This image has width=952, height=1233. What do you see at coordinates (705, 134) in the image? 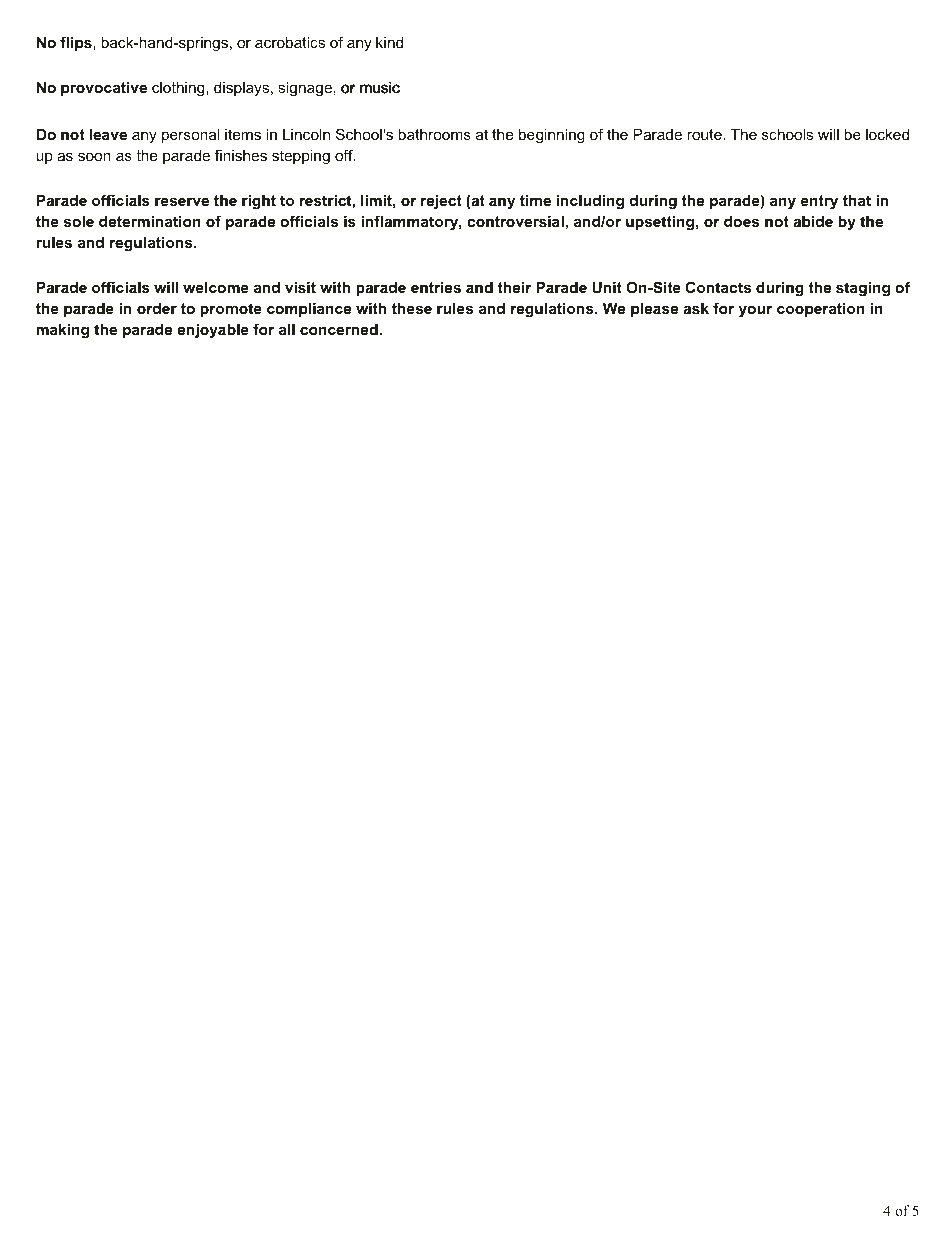
I see `route` at bounding box center [705, 134].
